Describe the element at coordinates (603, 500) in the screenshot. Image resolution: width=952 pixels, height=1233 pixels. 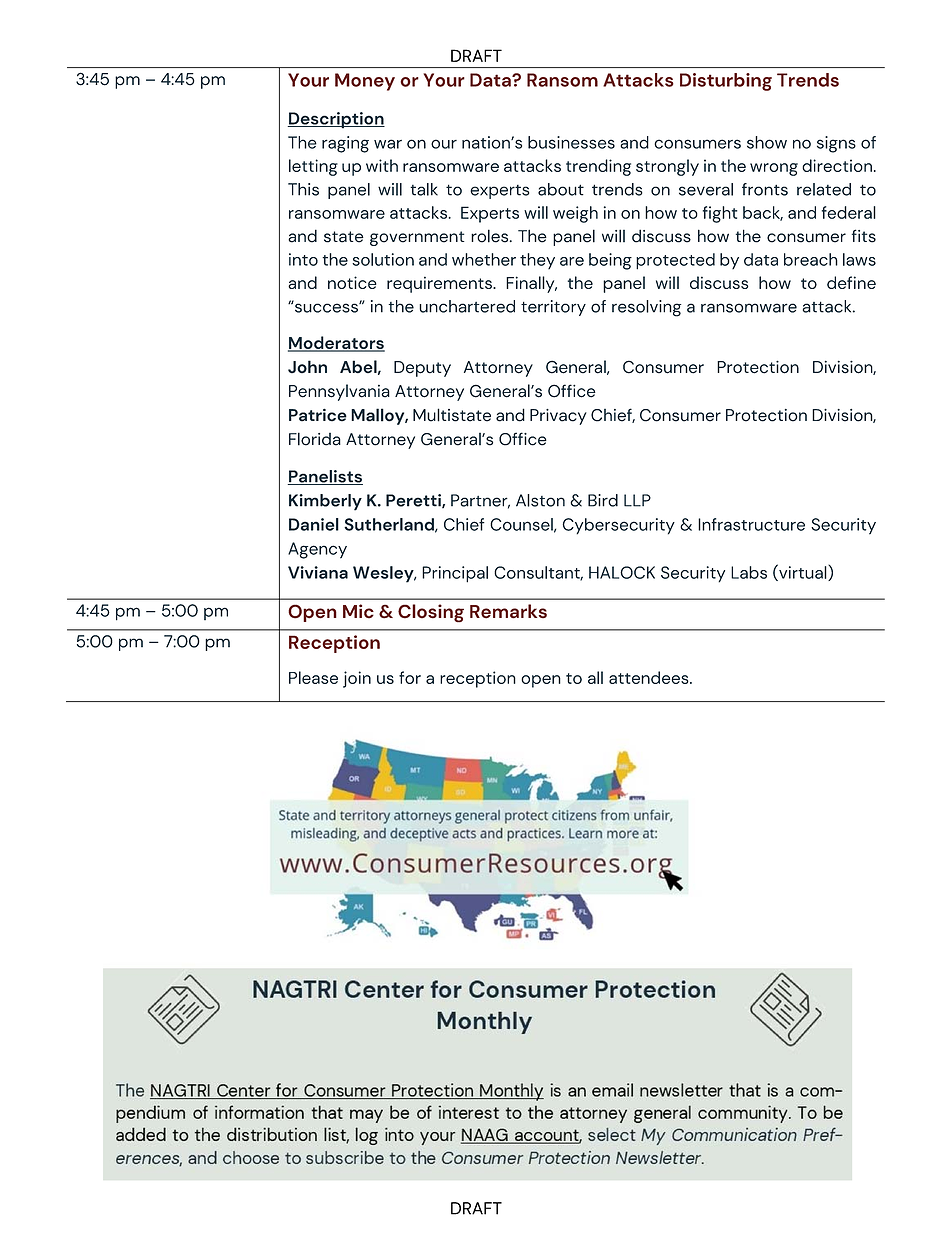
I see `Bird` at that location.
